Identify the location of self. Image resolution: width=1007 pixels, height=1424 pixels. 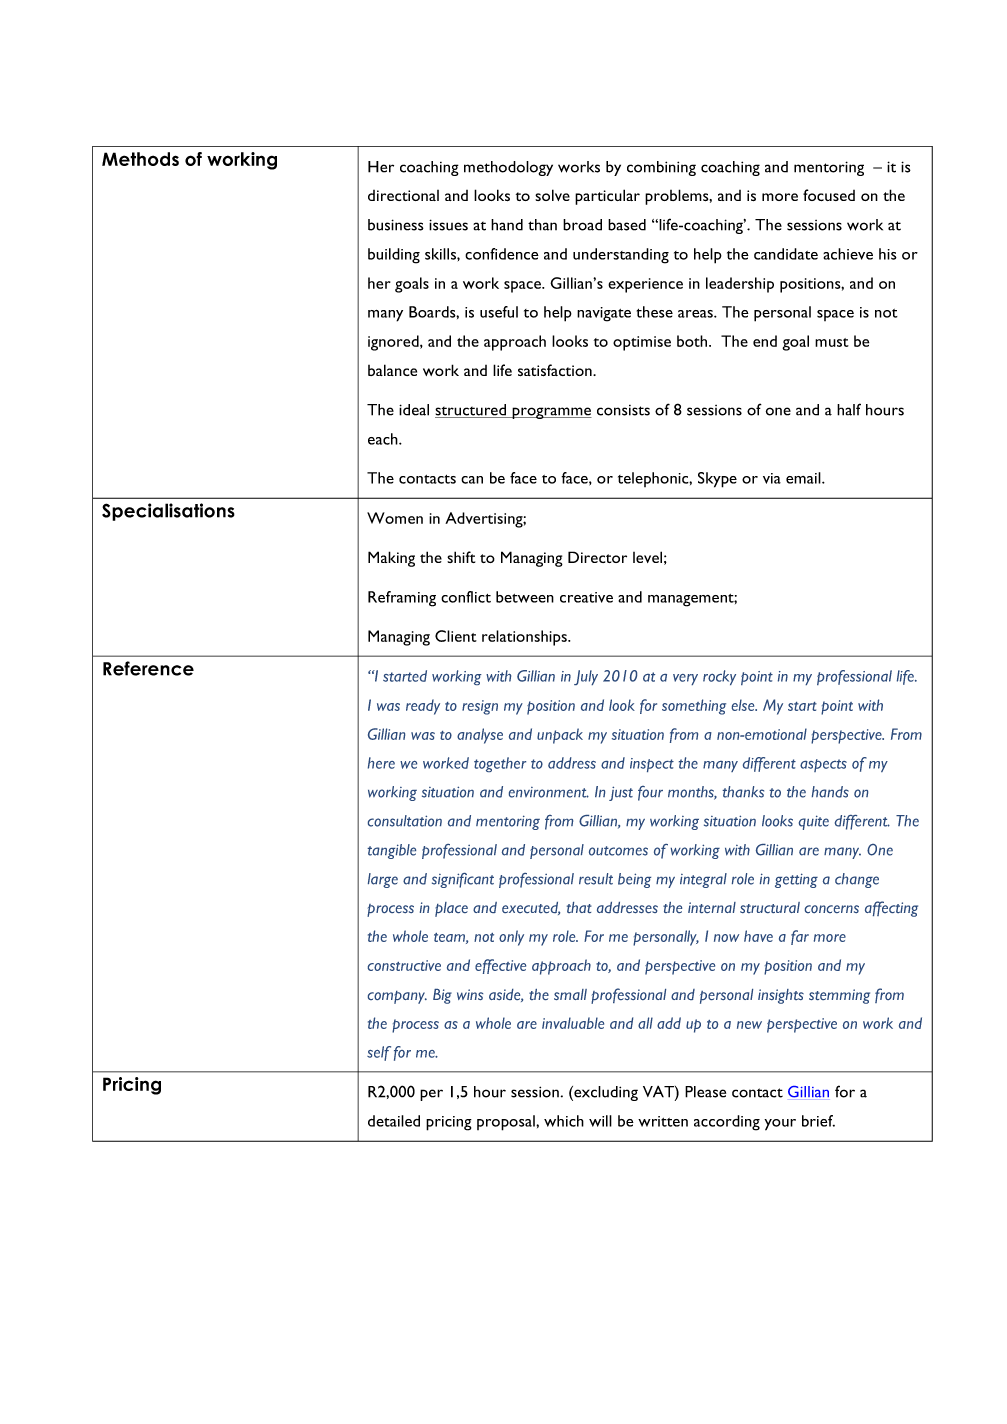
(379, 1053).
